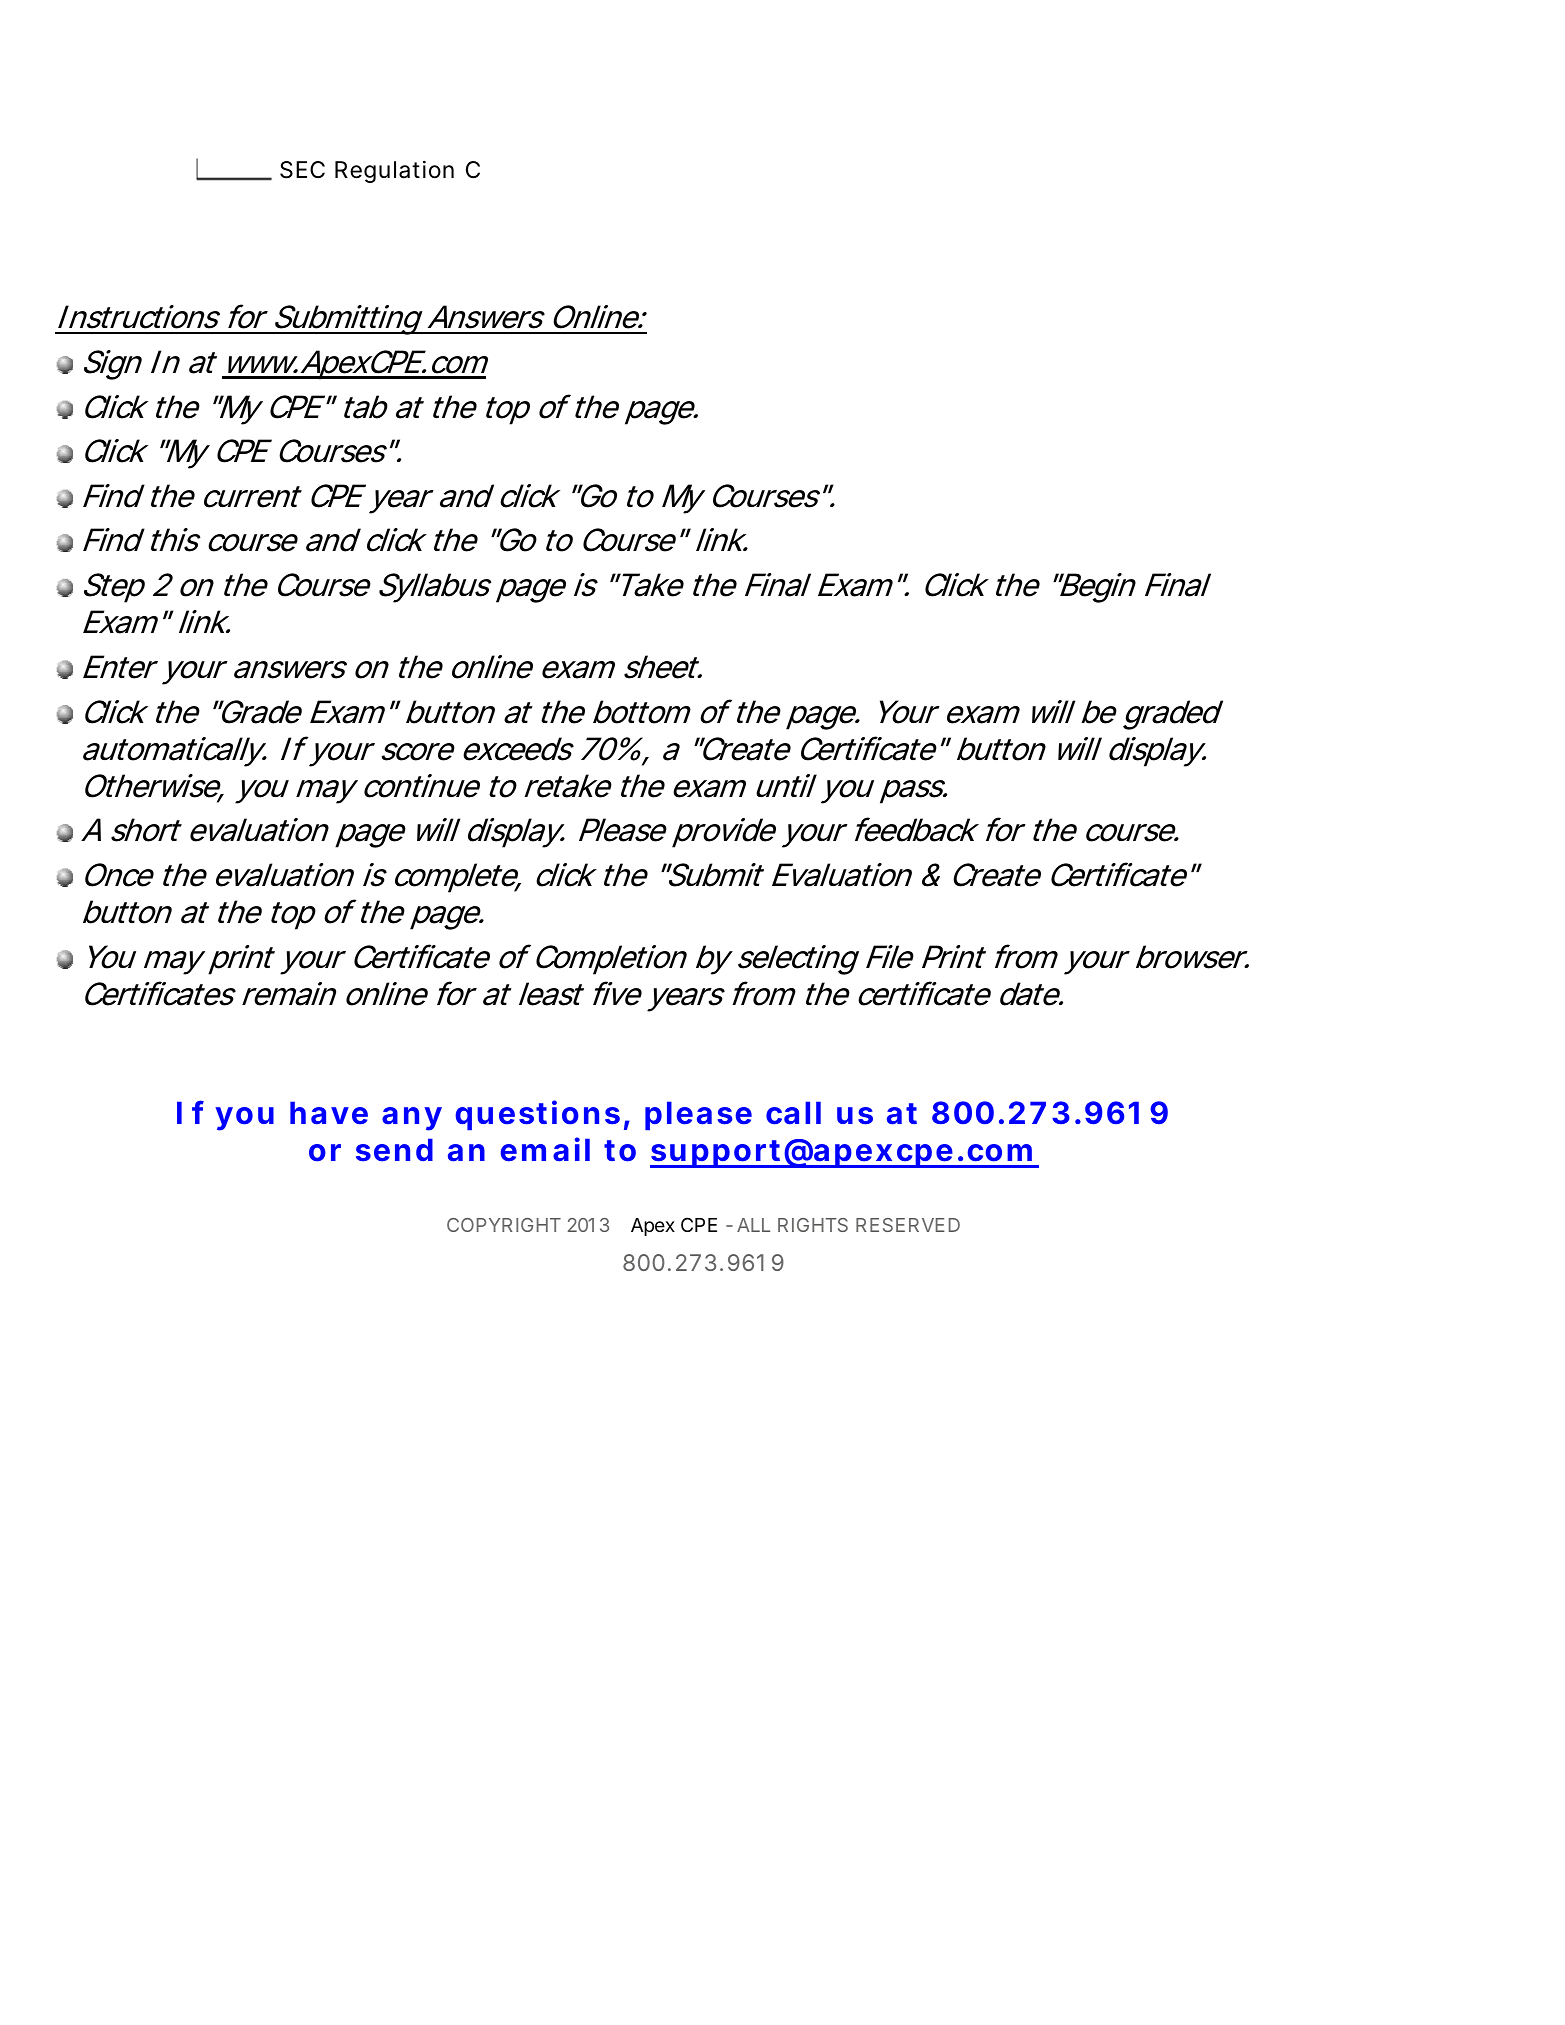 Image resolution: width=1565 pixels, height=2025 pixels. Describe the element at coordinates (813, 1225) in the document. I see `RIGHTS` at that location.
